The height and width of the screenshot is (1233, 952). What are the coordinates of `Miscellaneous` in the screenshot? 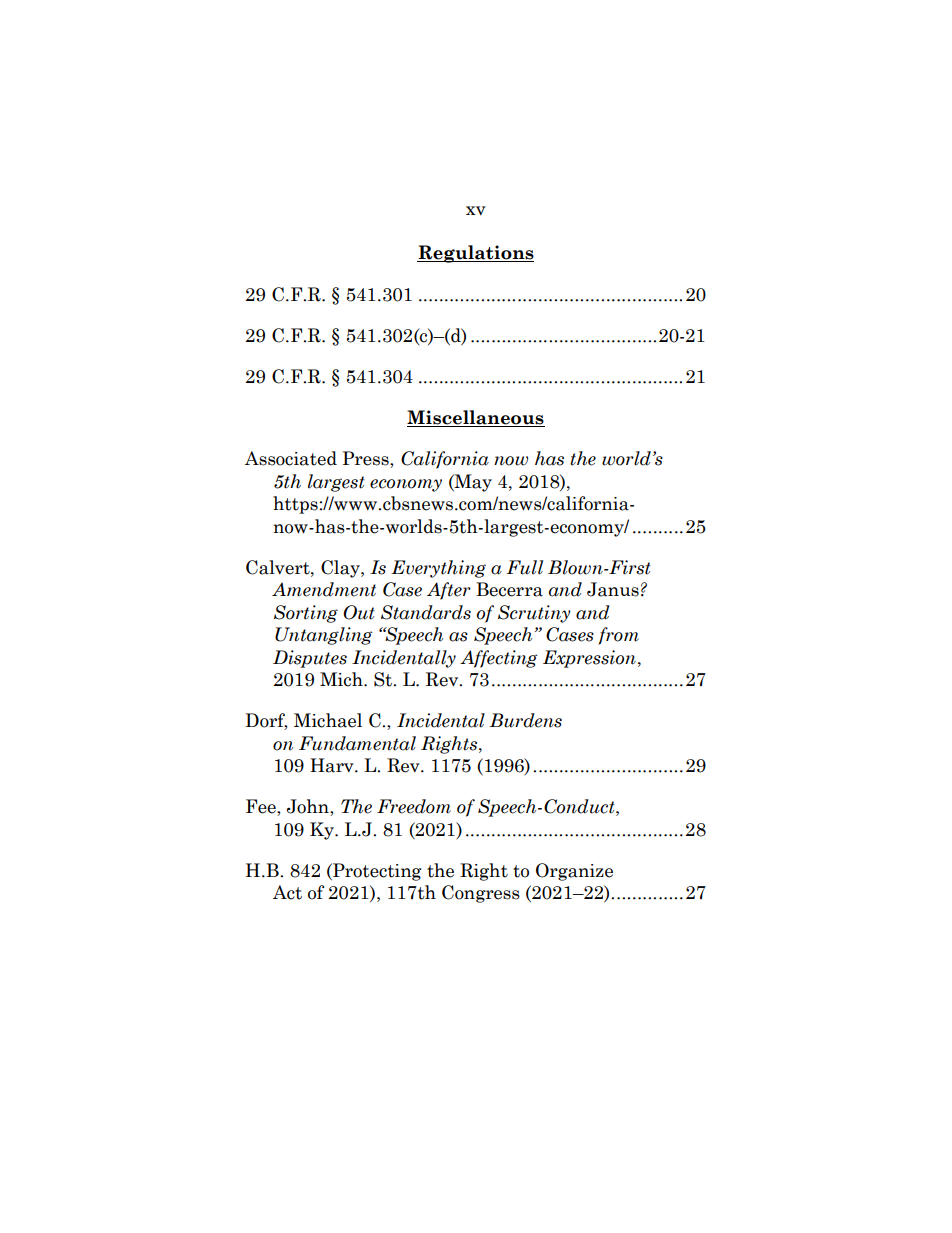 It's located at (476, 418).
